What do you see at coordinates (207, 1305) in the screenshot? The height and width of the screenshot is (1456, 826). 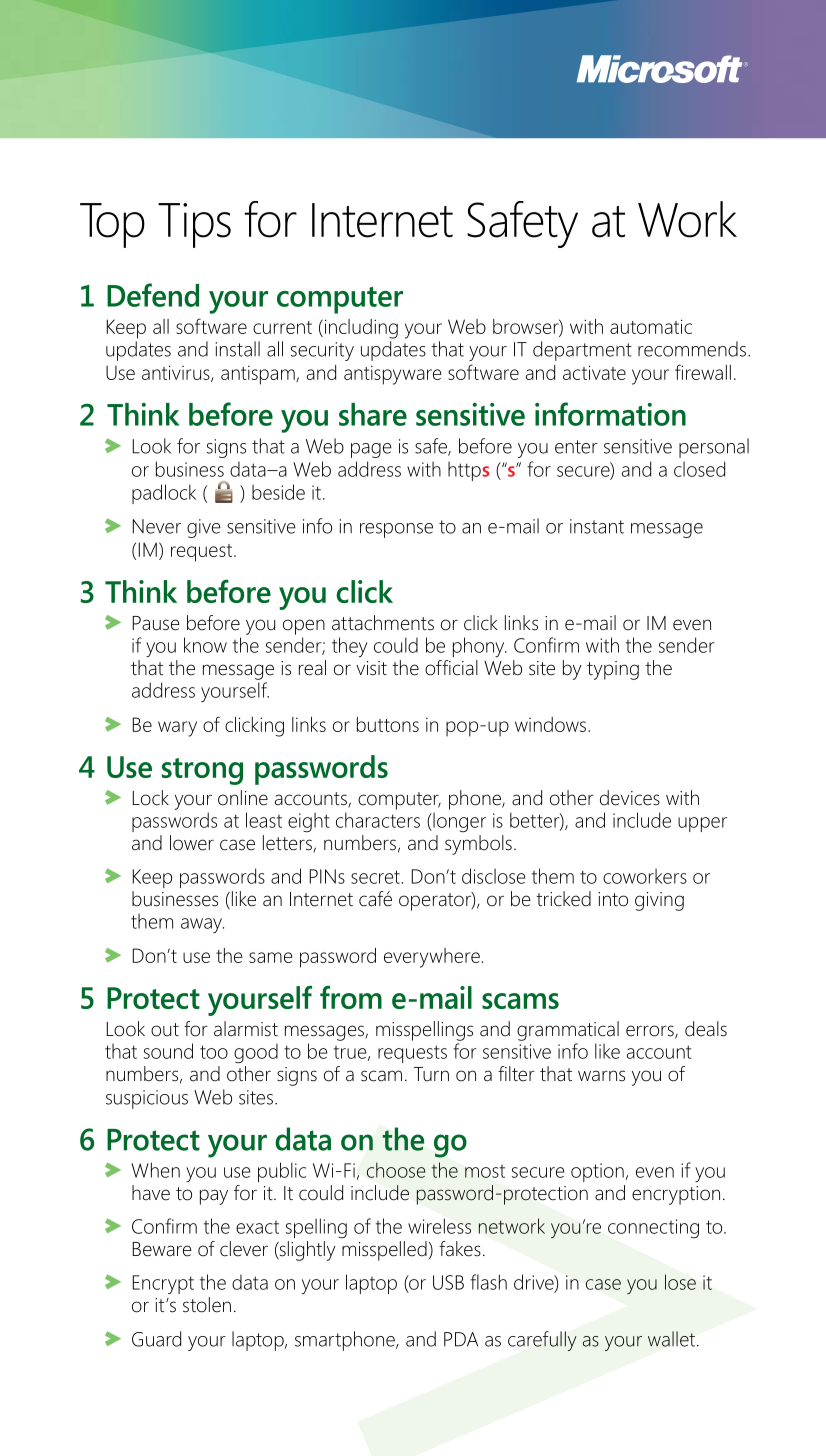 I see `stolen` at bounding box center [207, 1305].
